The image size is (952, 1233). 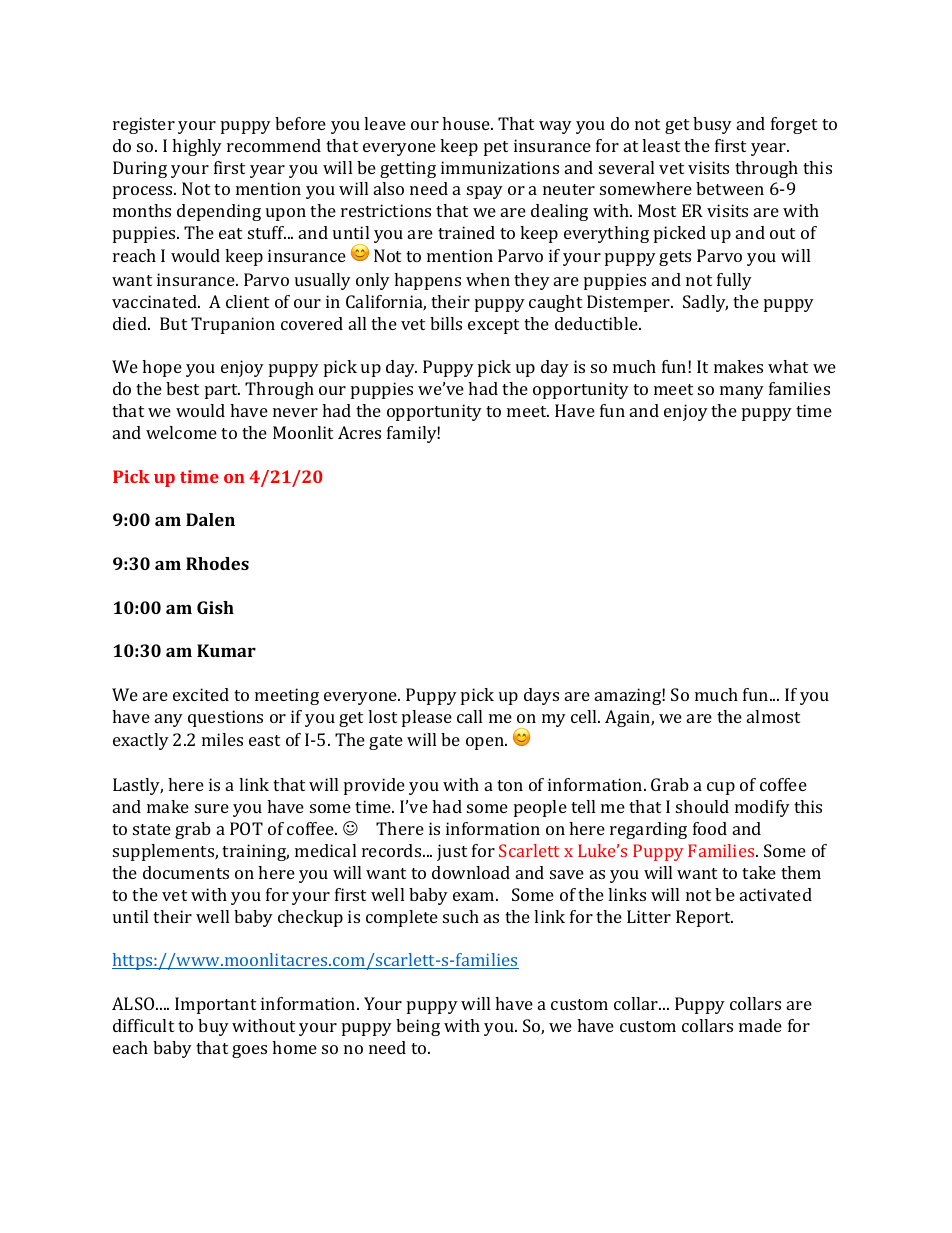 I want to click on buy, so click(x=213, y=1027).
